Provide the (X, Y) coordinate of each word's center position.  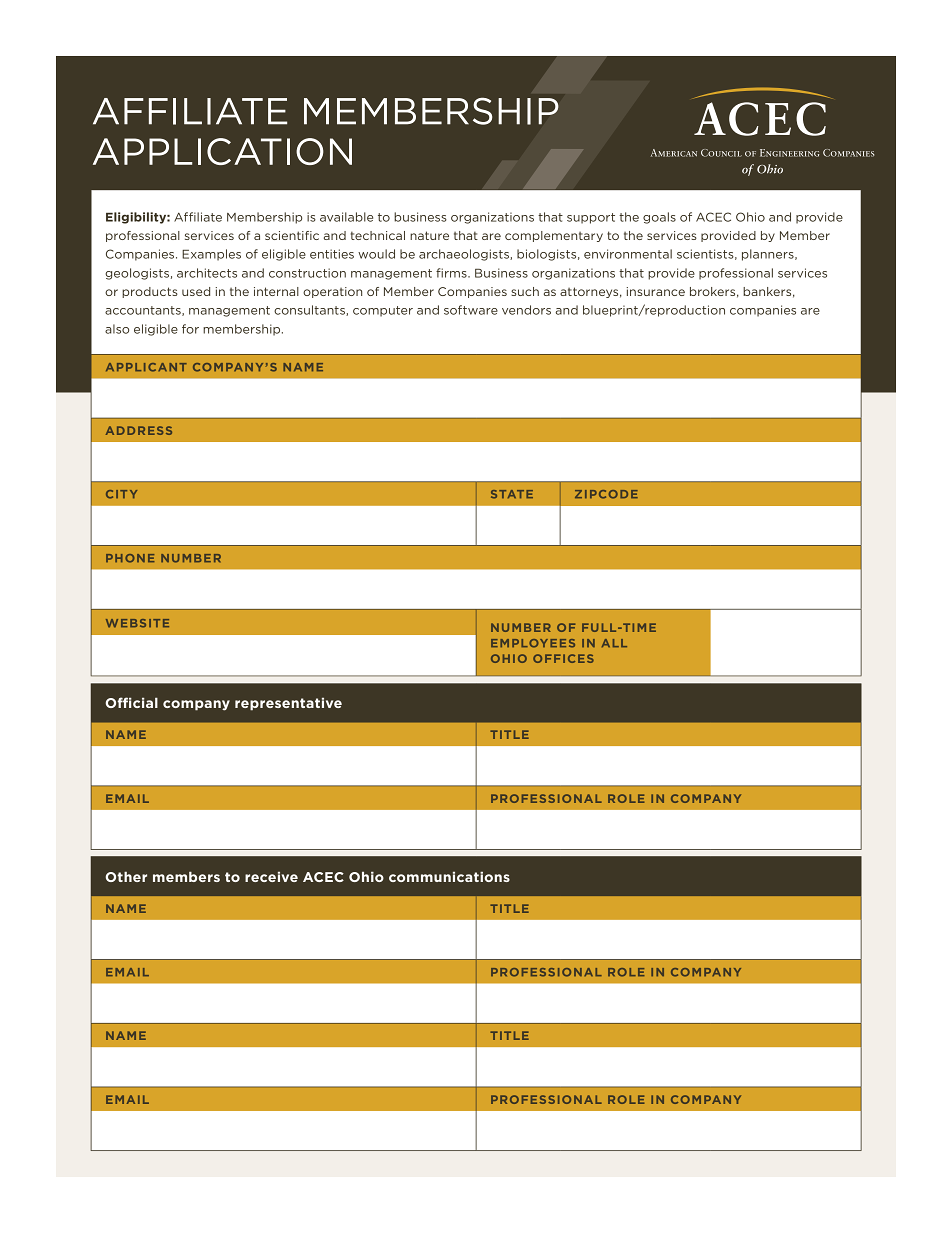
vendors (526, 310)
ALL (614, 643)
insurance (656, 291)
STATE (512, 494)
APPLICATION (222, 151)
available (346, 217)
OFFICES (563, 658)
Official (131, 702)
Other (126, 876)
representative (288, 704)
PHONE (130, 558)
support (591, 218)
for (190, 329)
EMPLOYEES (533, 643)
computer (383, 311)
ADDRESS (139, 430)
